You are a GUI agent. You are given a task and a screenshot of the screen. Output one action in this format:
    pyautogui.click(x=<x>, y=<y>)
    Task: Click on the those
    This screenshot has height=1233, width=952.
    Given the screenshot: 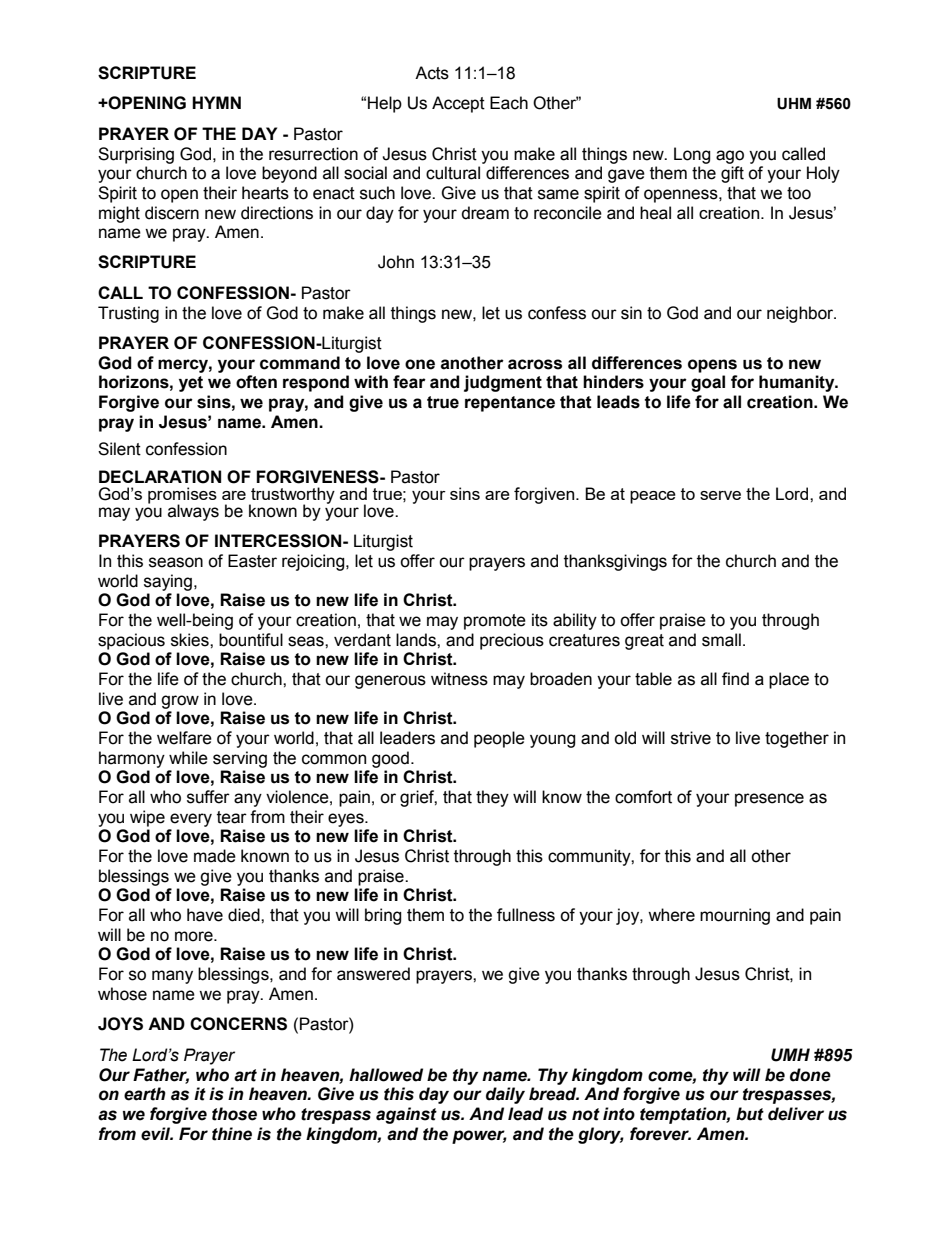 What is the action you would take?
    pyautogui.click(x=234, y=1114)
